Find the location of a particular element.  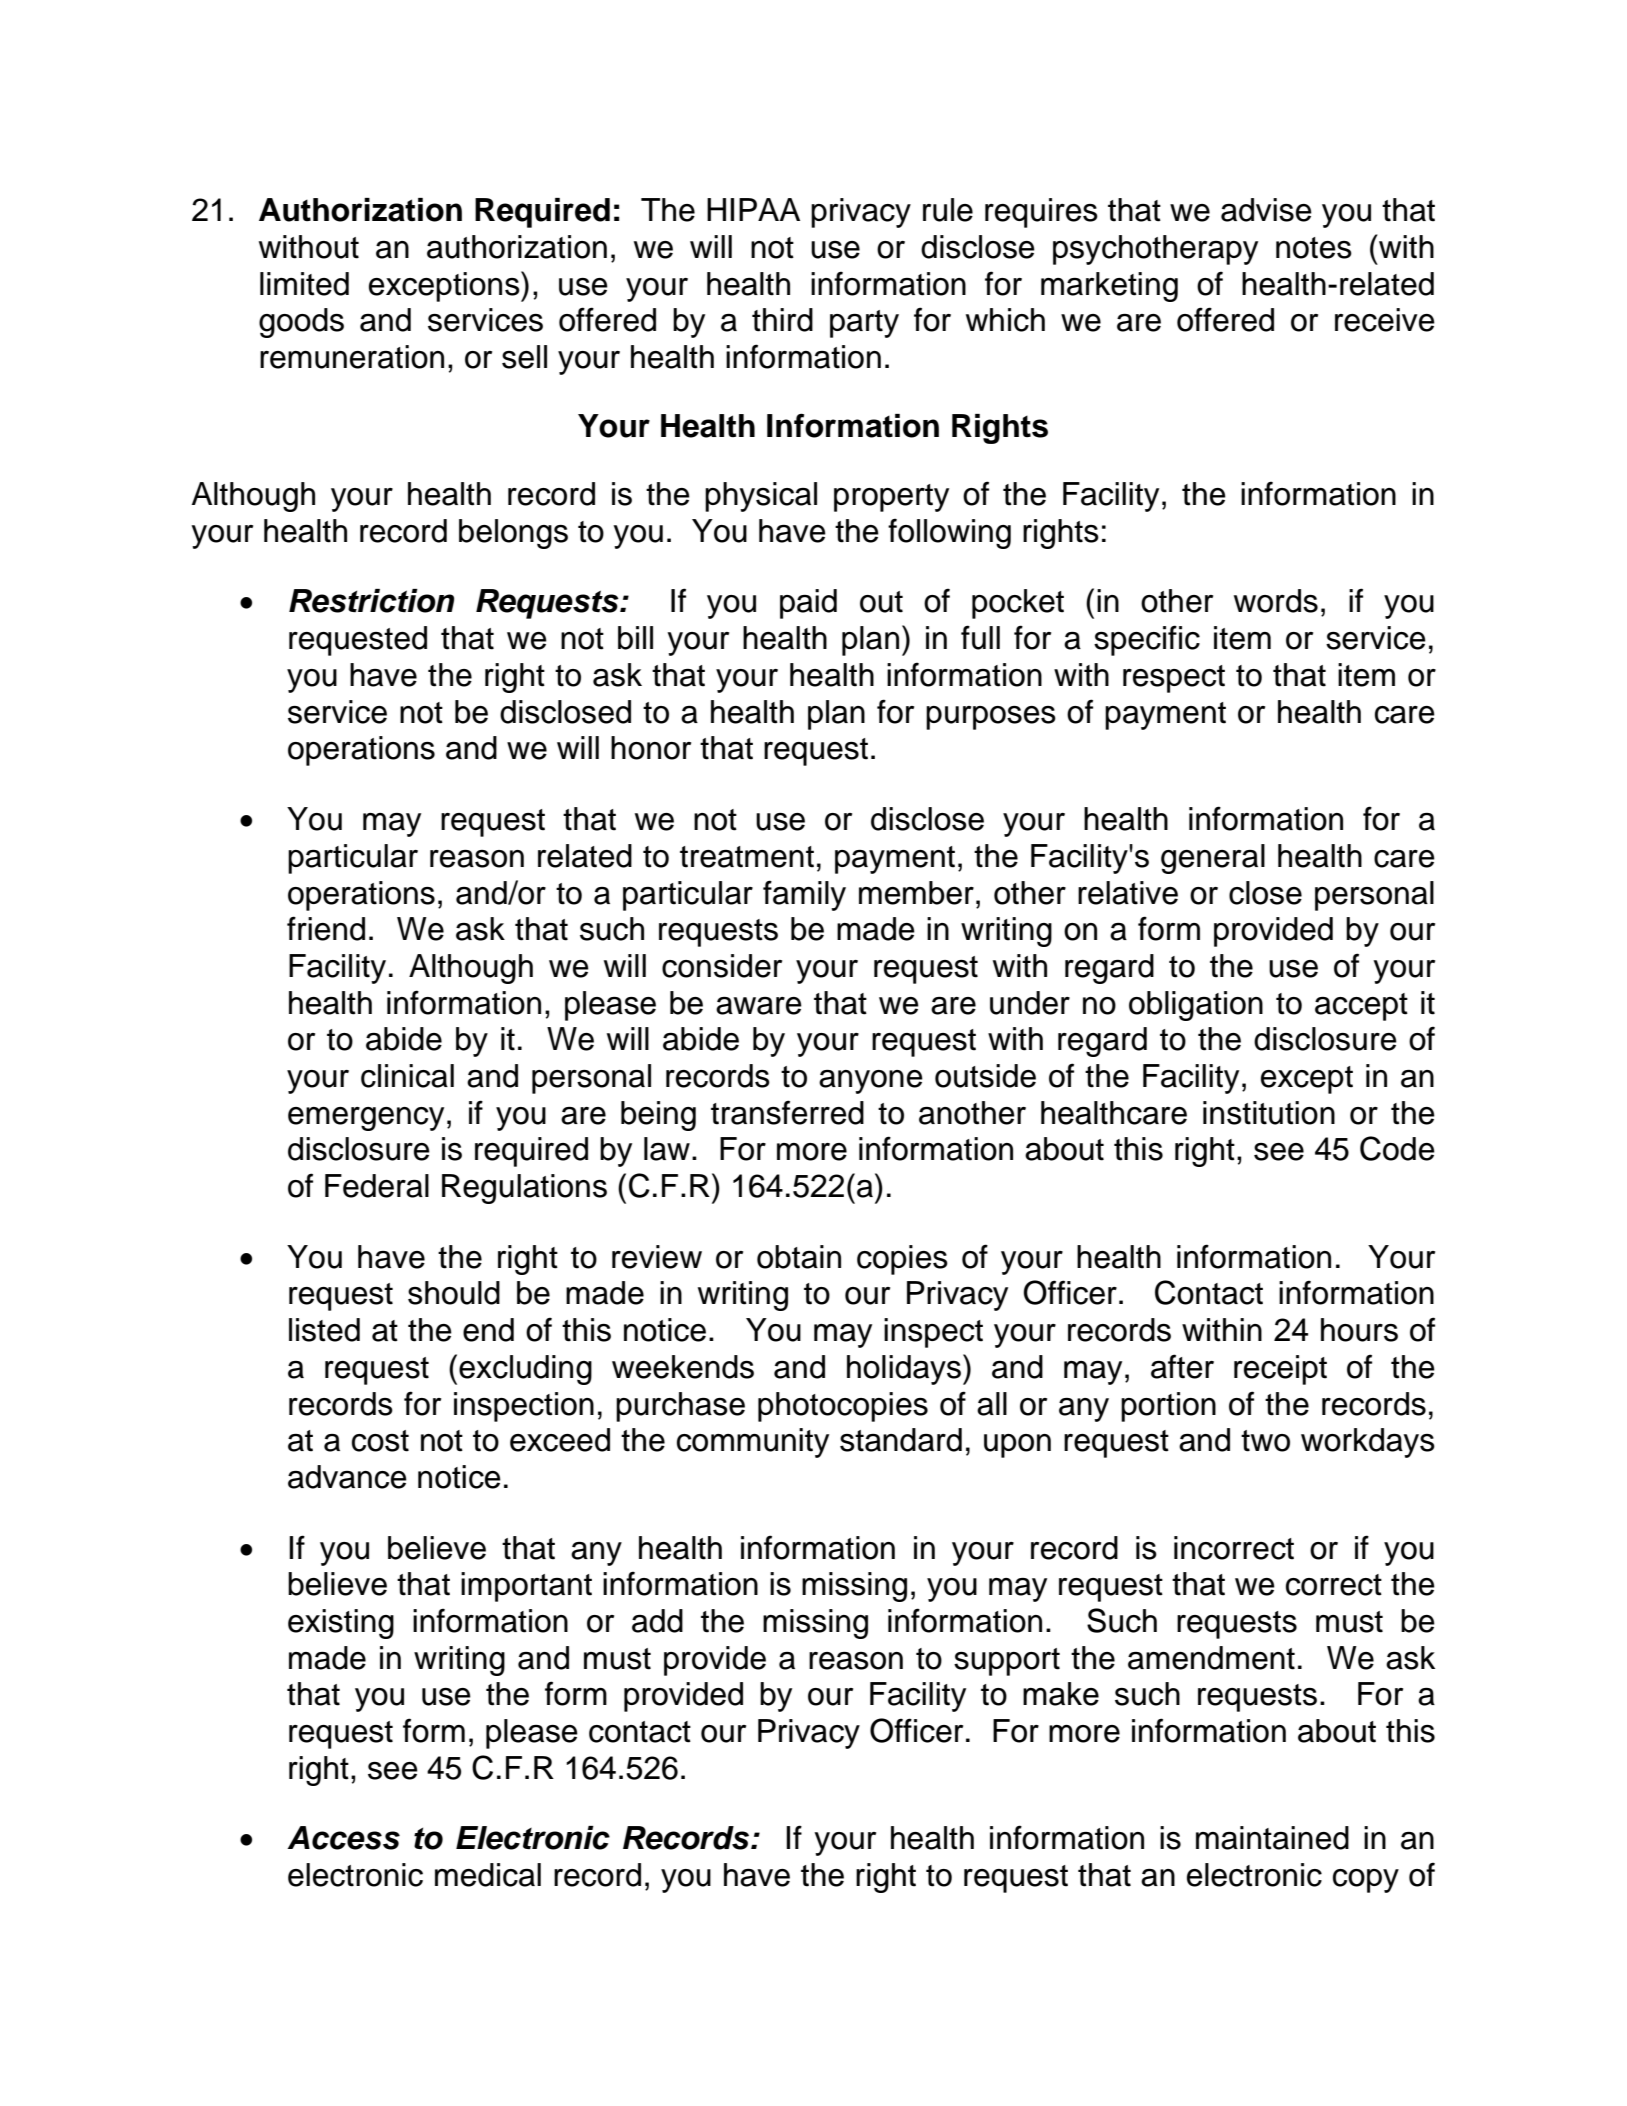

anyone is located at coordinates (871, 1082).
